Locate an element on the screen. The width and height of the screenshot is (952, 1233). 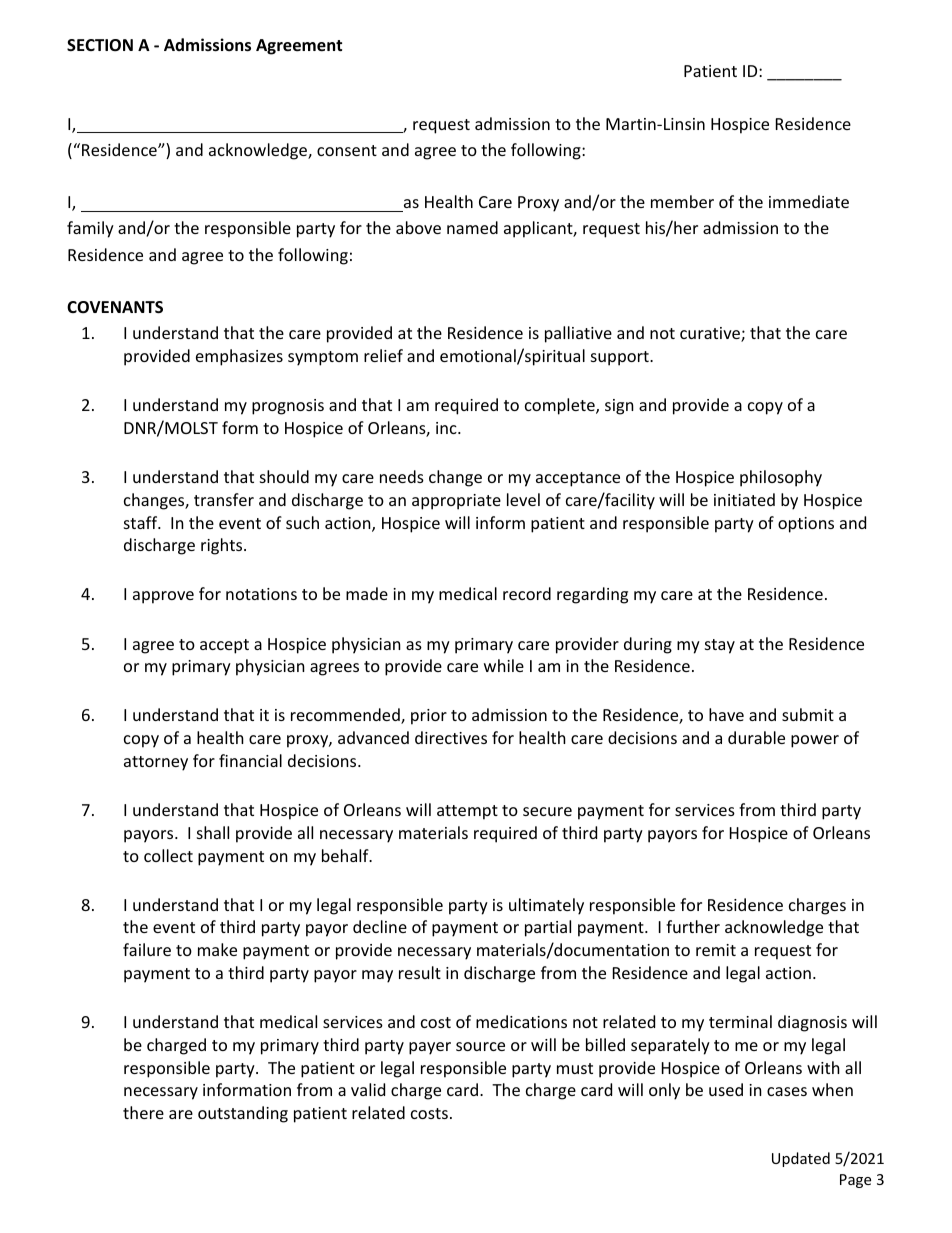
immediate is located at coordinates (809, 201).
